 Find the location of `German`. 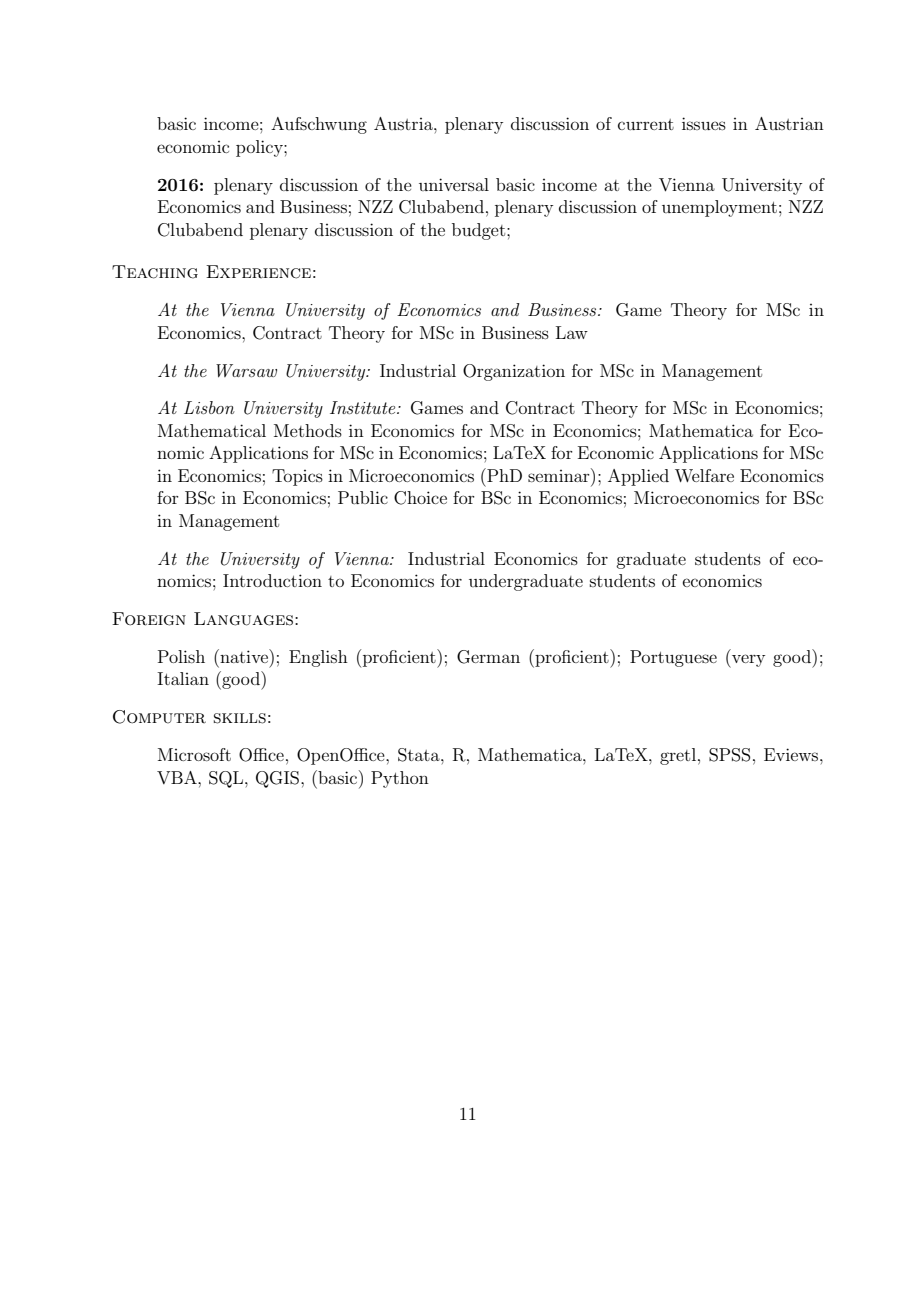

German is located at coordinates (488, 657).
